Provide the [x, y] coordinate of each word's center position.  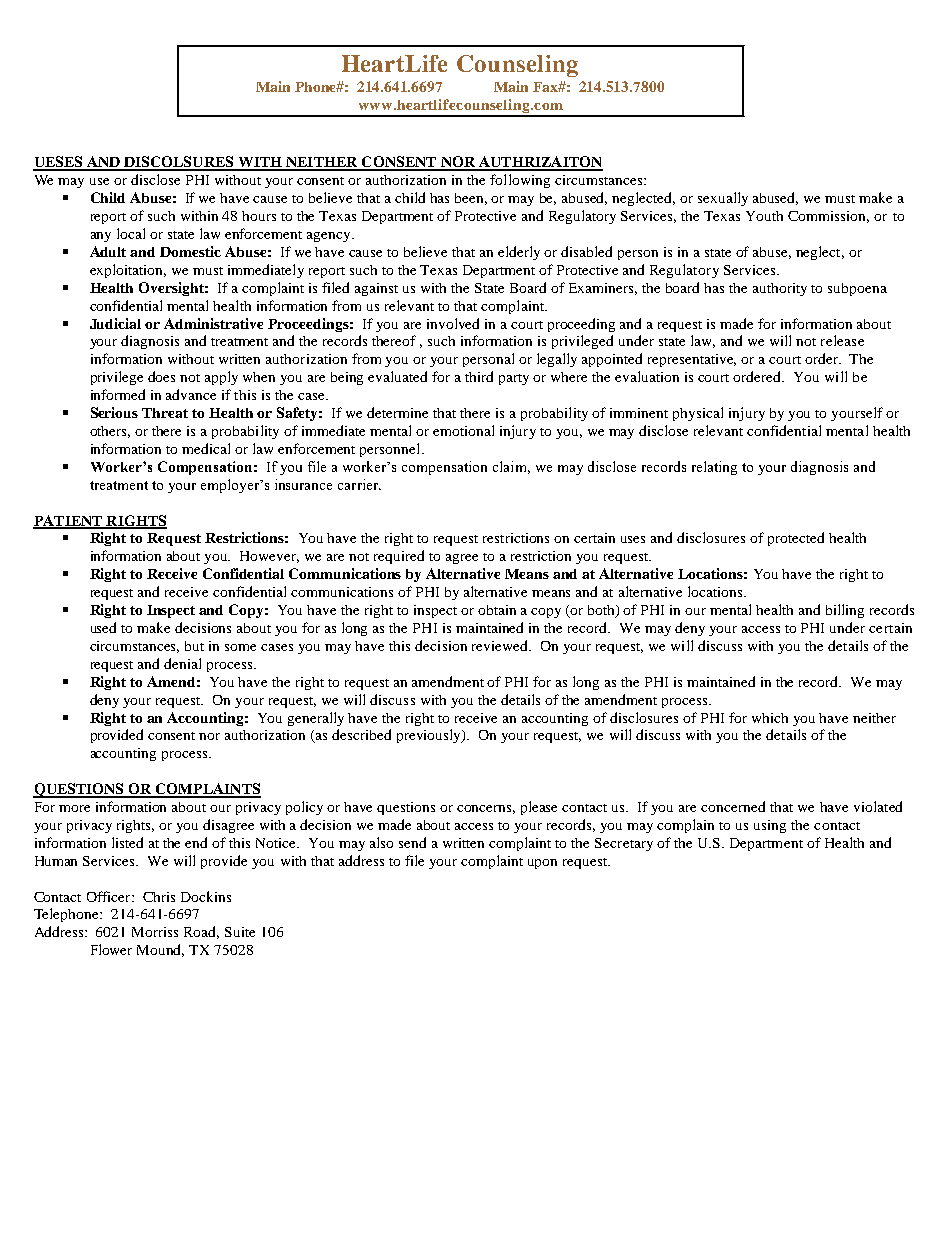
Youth [764, 216]
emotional [463, 430]
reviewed [501, 645]
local [131, 233]
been [471, 199]
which [770, 718]
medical [206, 448]
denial [182, 663]
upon [542, 864]
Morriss [155, 932]
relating [714, 468]
